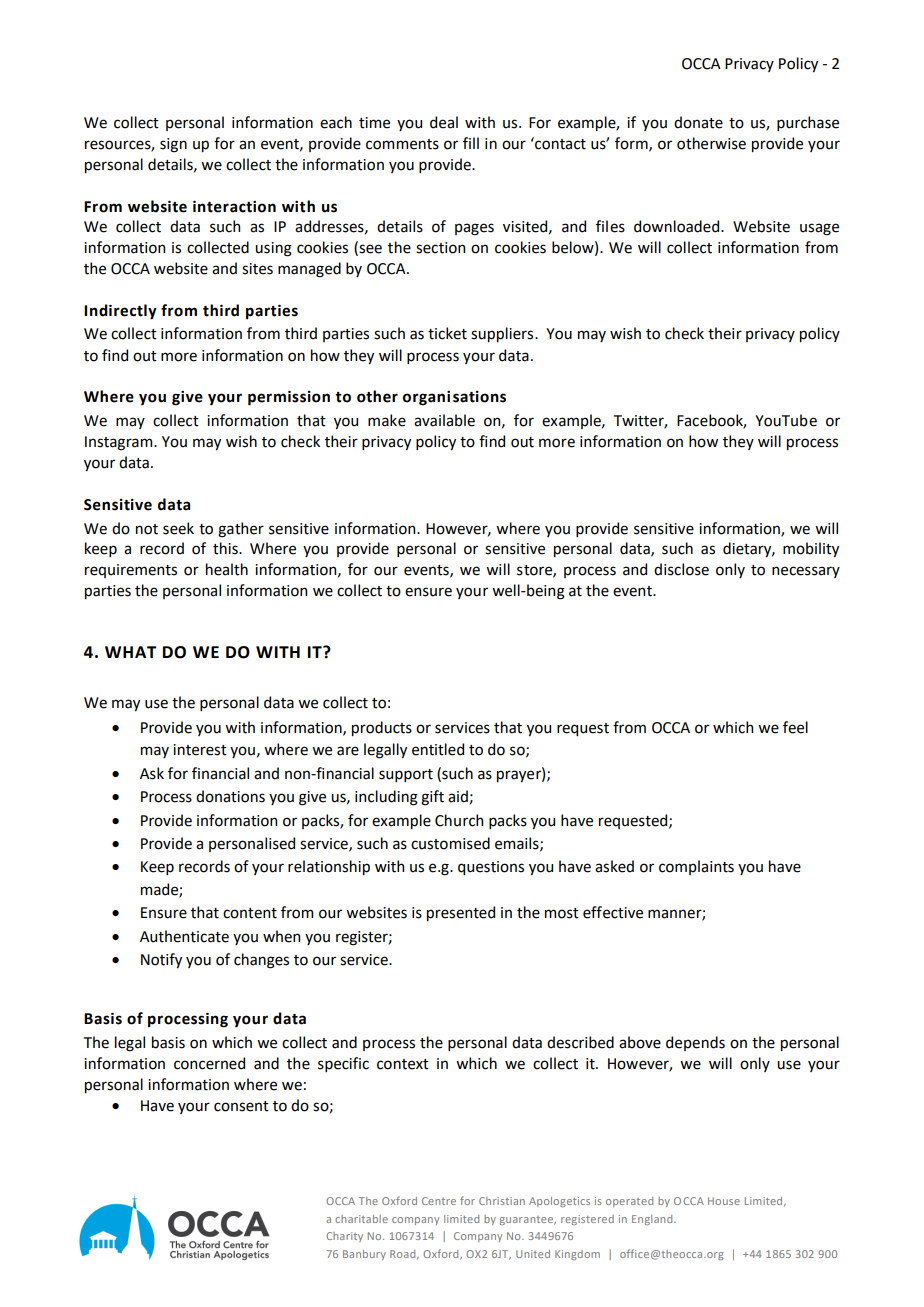 This page has height=1307, width=924. What do you see at coordinates (491, 868) in the page?
I see `questions` at bounding box center [491, 868].
